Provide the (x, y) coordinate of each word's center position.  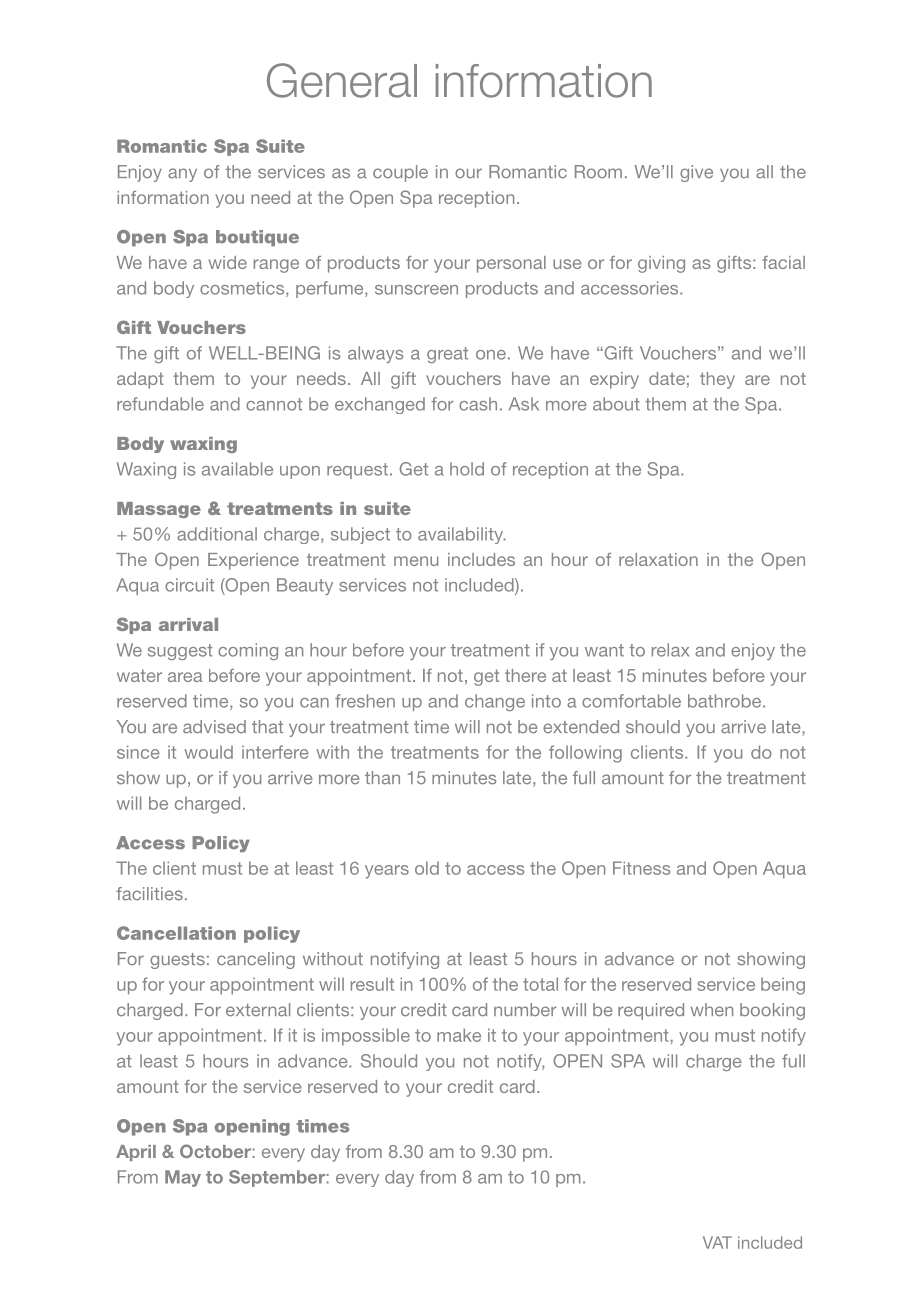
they (717, 380)
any (182, 175)
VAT (717, 1242)
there (525, 675)
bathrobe (724, 701)
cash (478, 404)
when (711, 1010)
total (540, 984)
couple (400, 173)
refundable (160, 404)
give (696, 173)
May (183, 1178)
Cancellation (176, 933)
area (185, 677)
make (459, 1035)
